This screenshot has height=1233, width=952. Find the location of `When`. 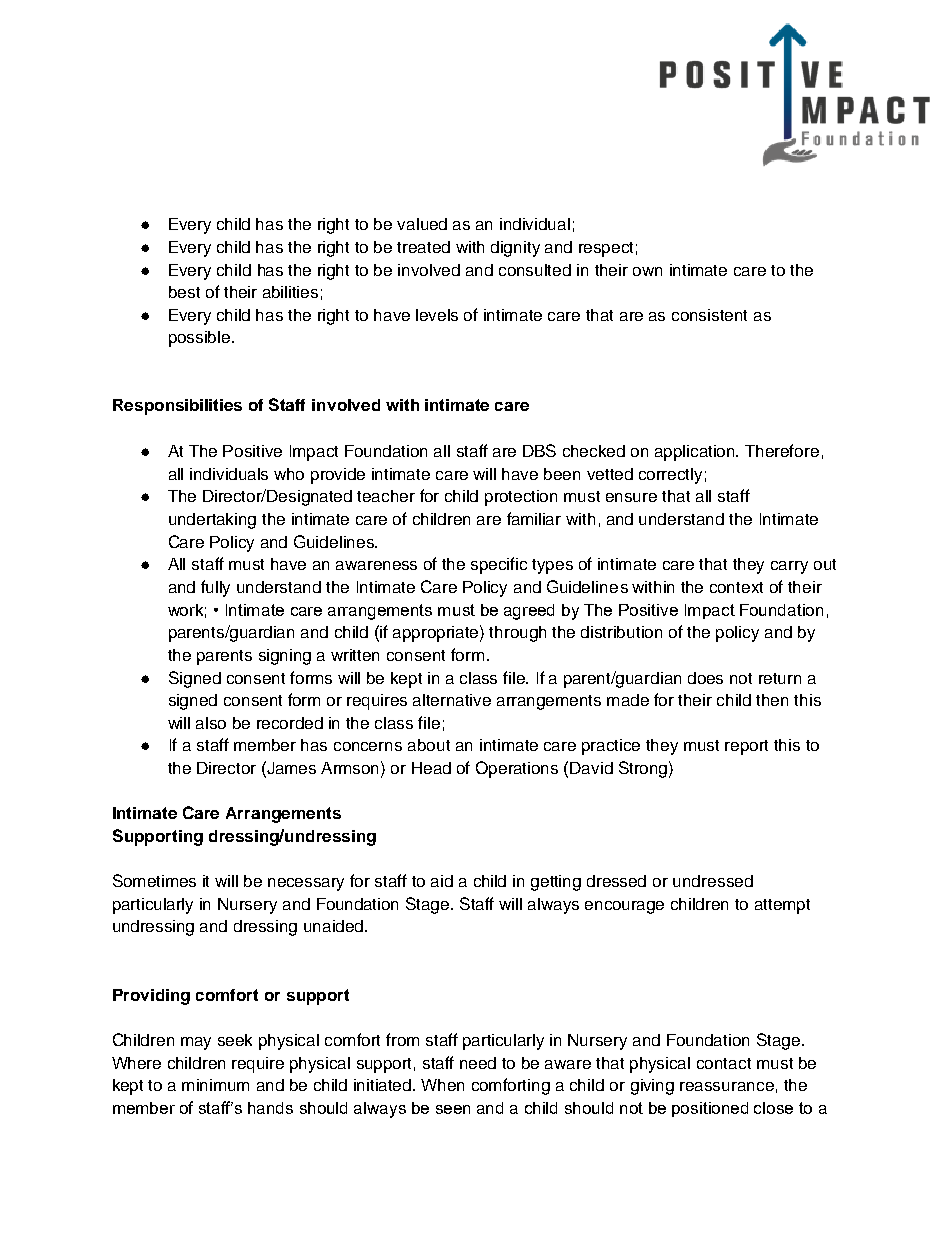

When is located at coordinates (442, 1085).
